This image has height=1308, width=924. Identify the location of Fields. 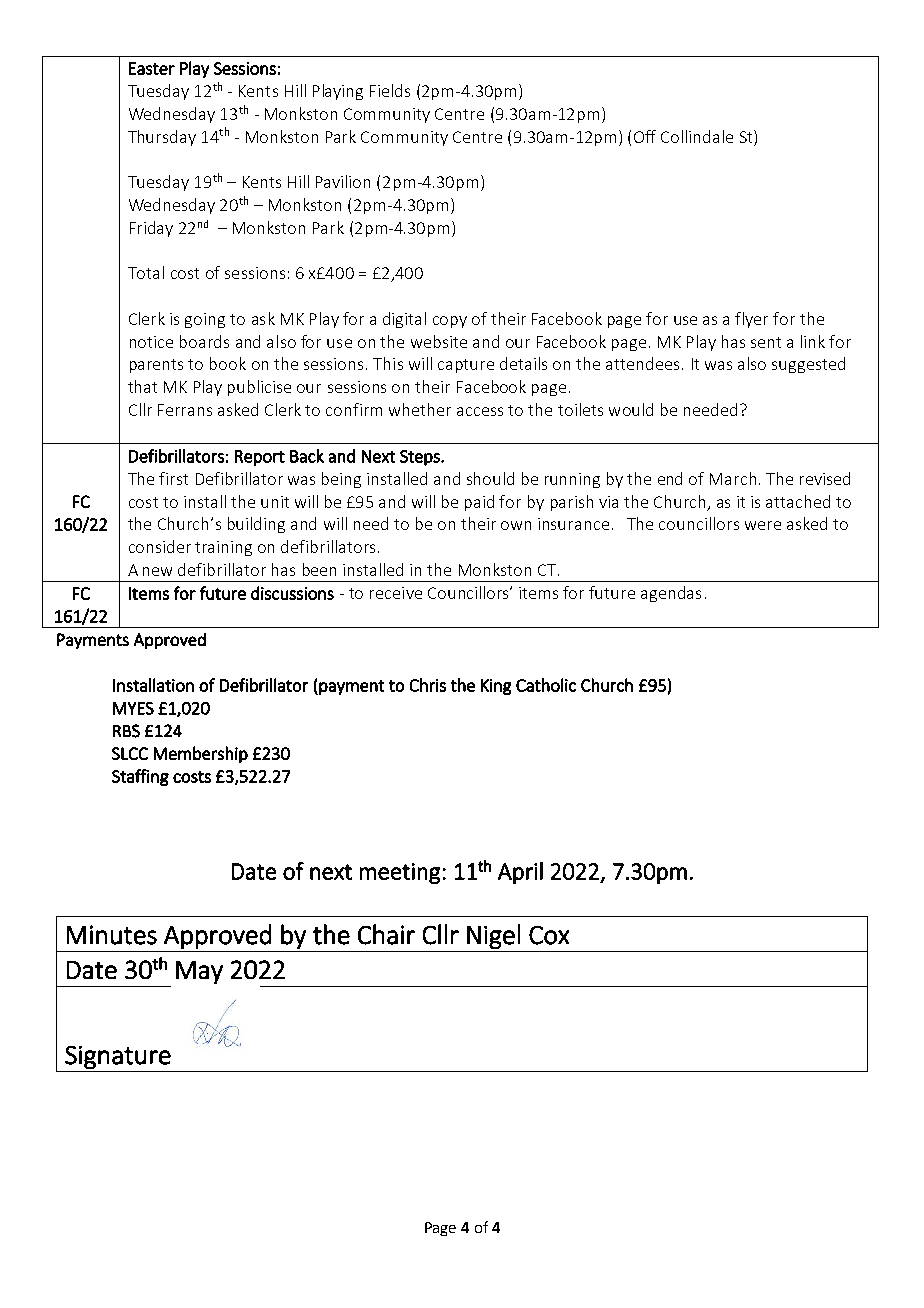
(390, 90).
